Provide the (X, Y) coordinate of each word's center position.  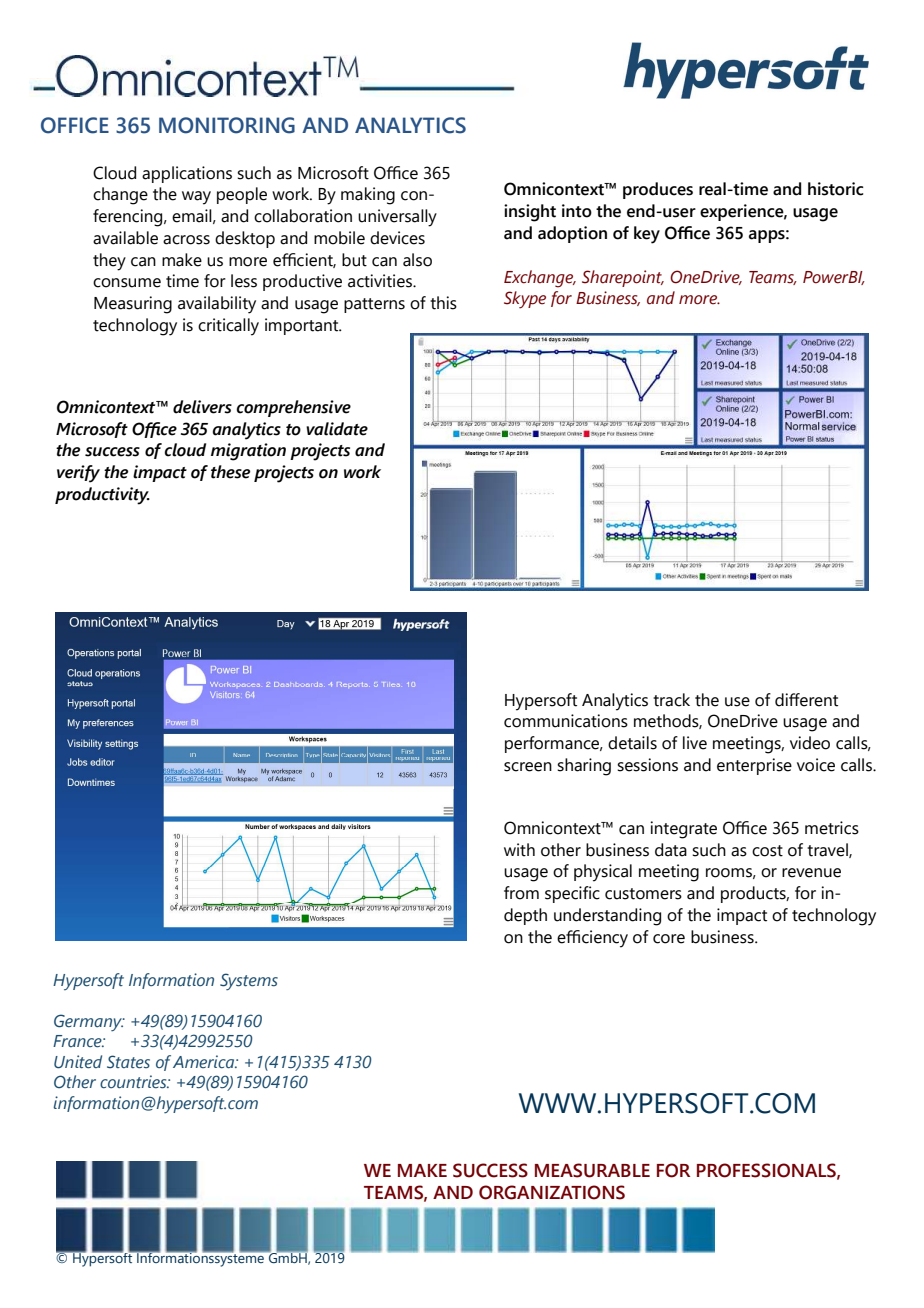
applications (187, 174)
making (368, 196)
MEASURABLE (592, 1170)
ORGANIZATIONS (552, 1192)
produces (658, 190)
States (128, 1062)
